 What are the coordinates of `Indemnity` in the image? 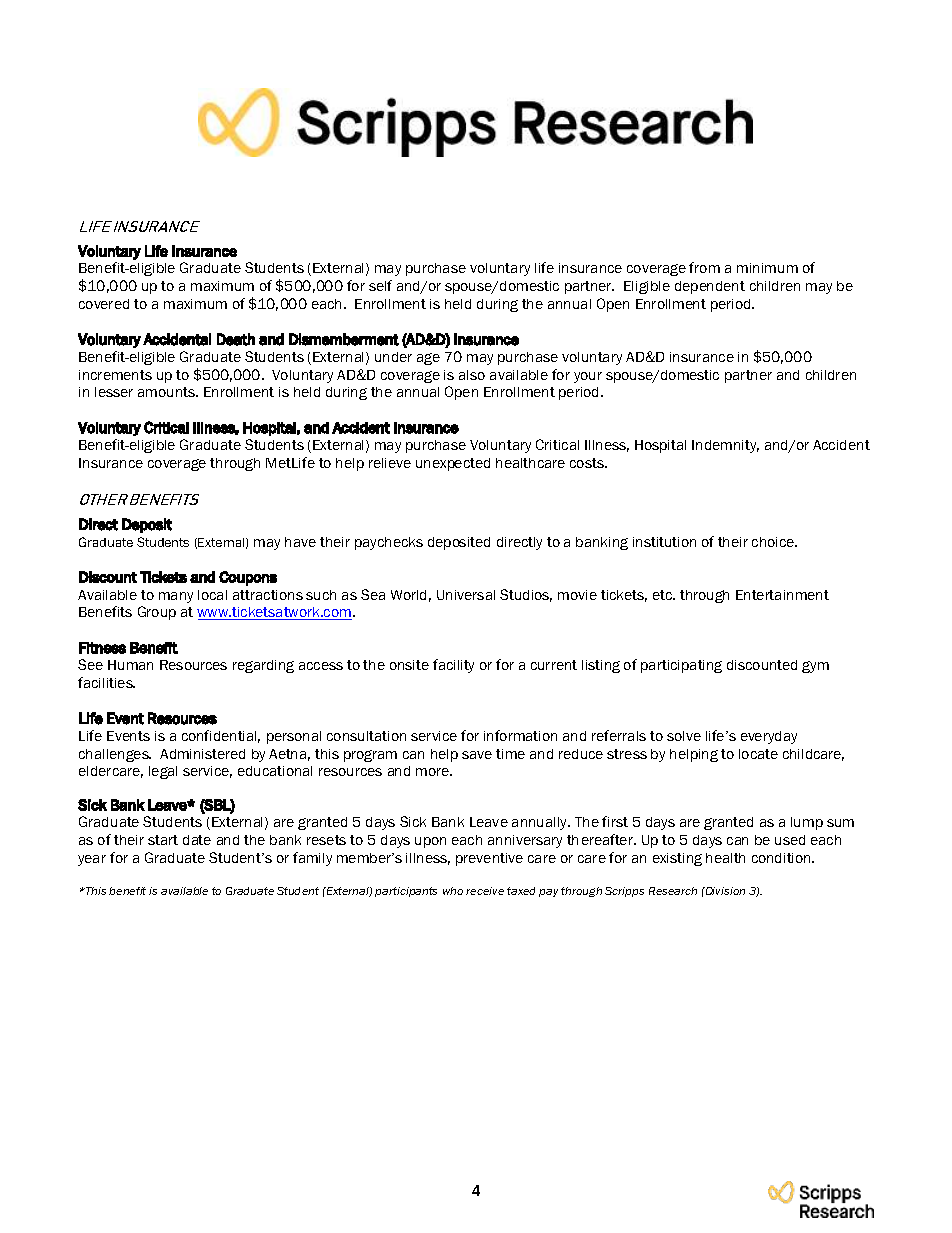 It's located at (725, 446).
